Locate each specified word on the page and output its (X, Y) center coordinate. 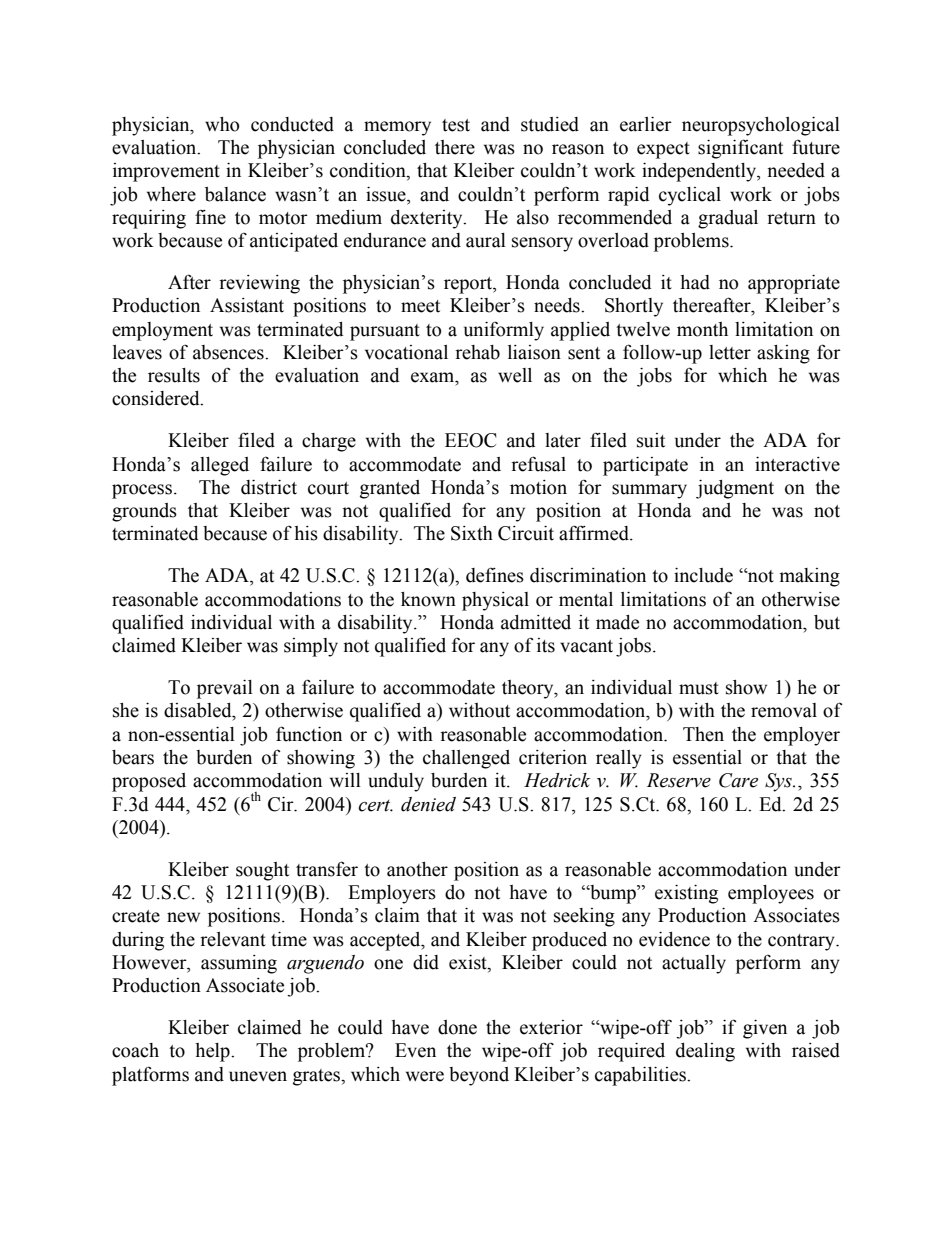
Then (703, 734)
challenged (466, 759)
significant (740, 149)
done (457, 1027)
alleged (220, 466)
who (222, 124)
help (213, 1052)
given (765, 1029)
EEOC (471, 440)
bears (133, 757)
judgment (735, 489)
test (456, 125)
